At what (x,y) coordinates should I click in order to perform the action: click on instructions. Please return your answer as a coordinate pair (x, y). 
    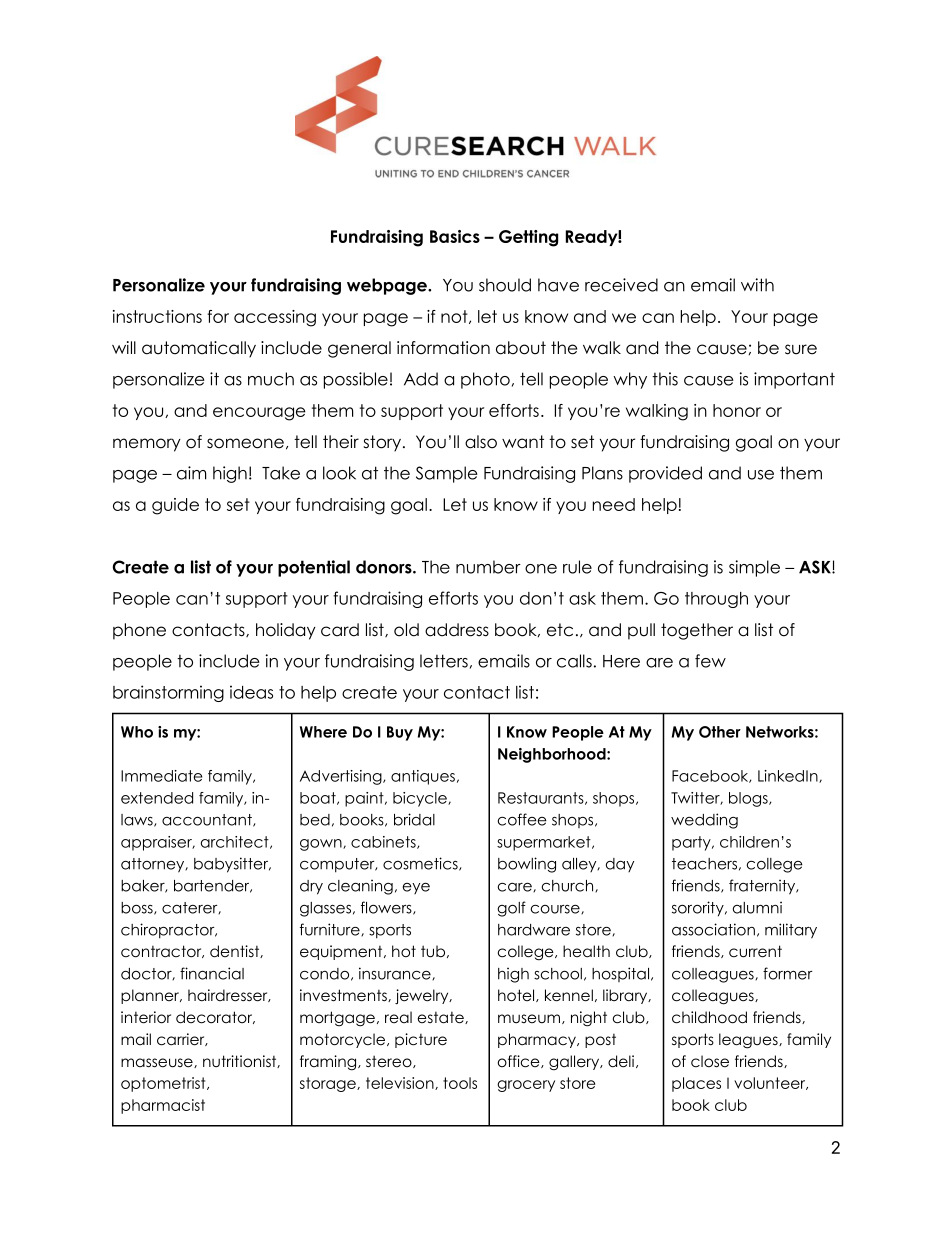
    Looking at the image, I should click on (157, 316).
